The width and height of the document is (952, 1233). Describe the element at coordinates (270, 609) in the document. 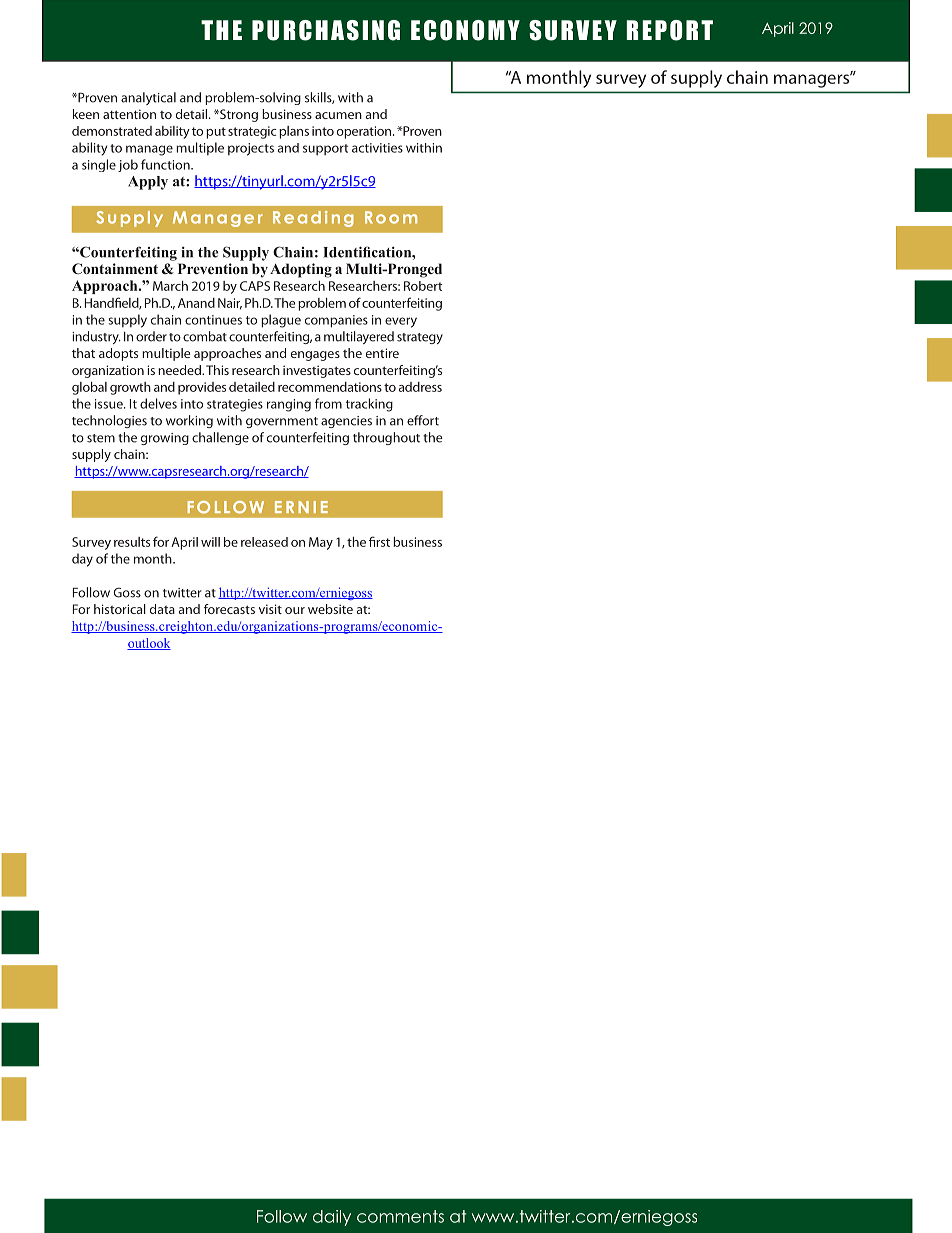

I see `visit` at that location.
